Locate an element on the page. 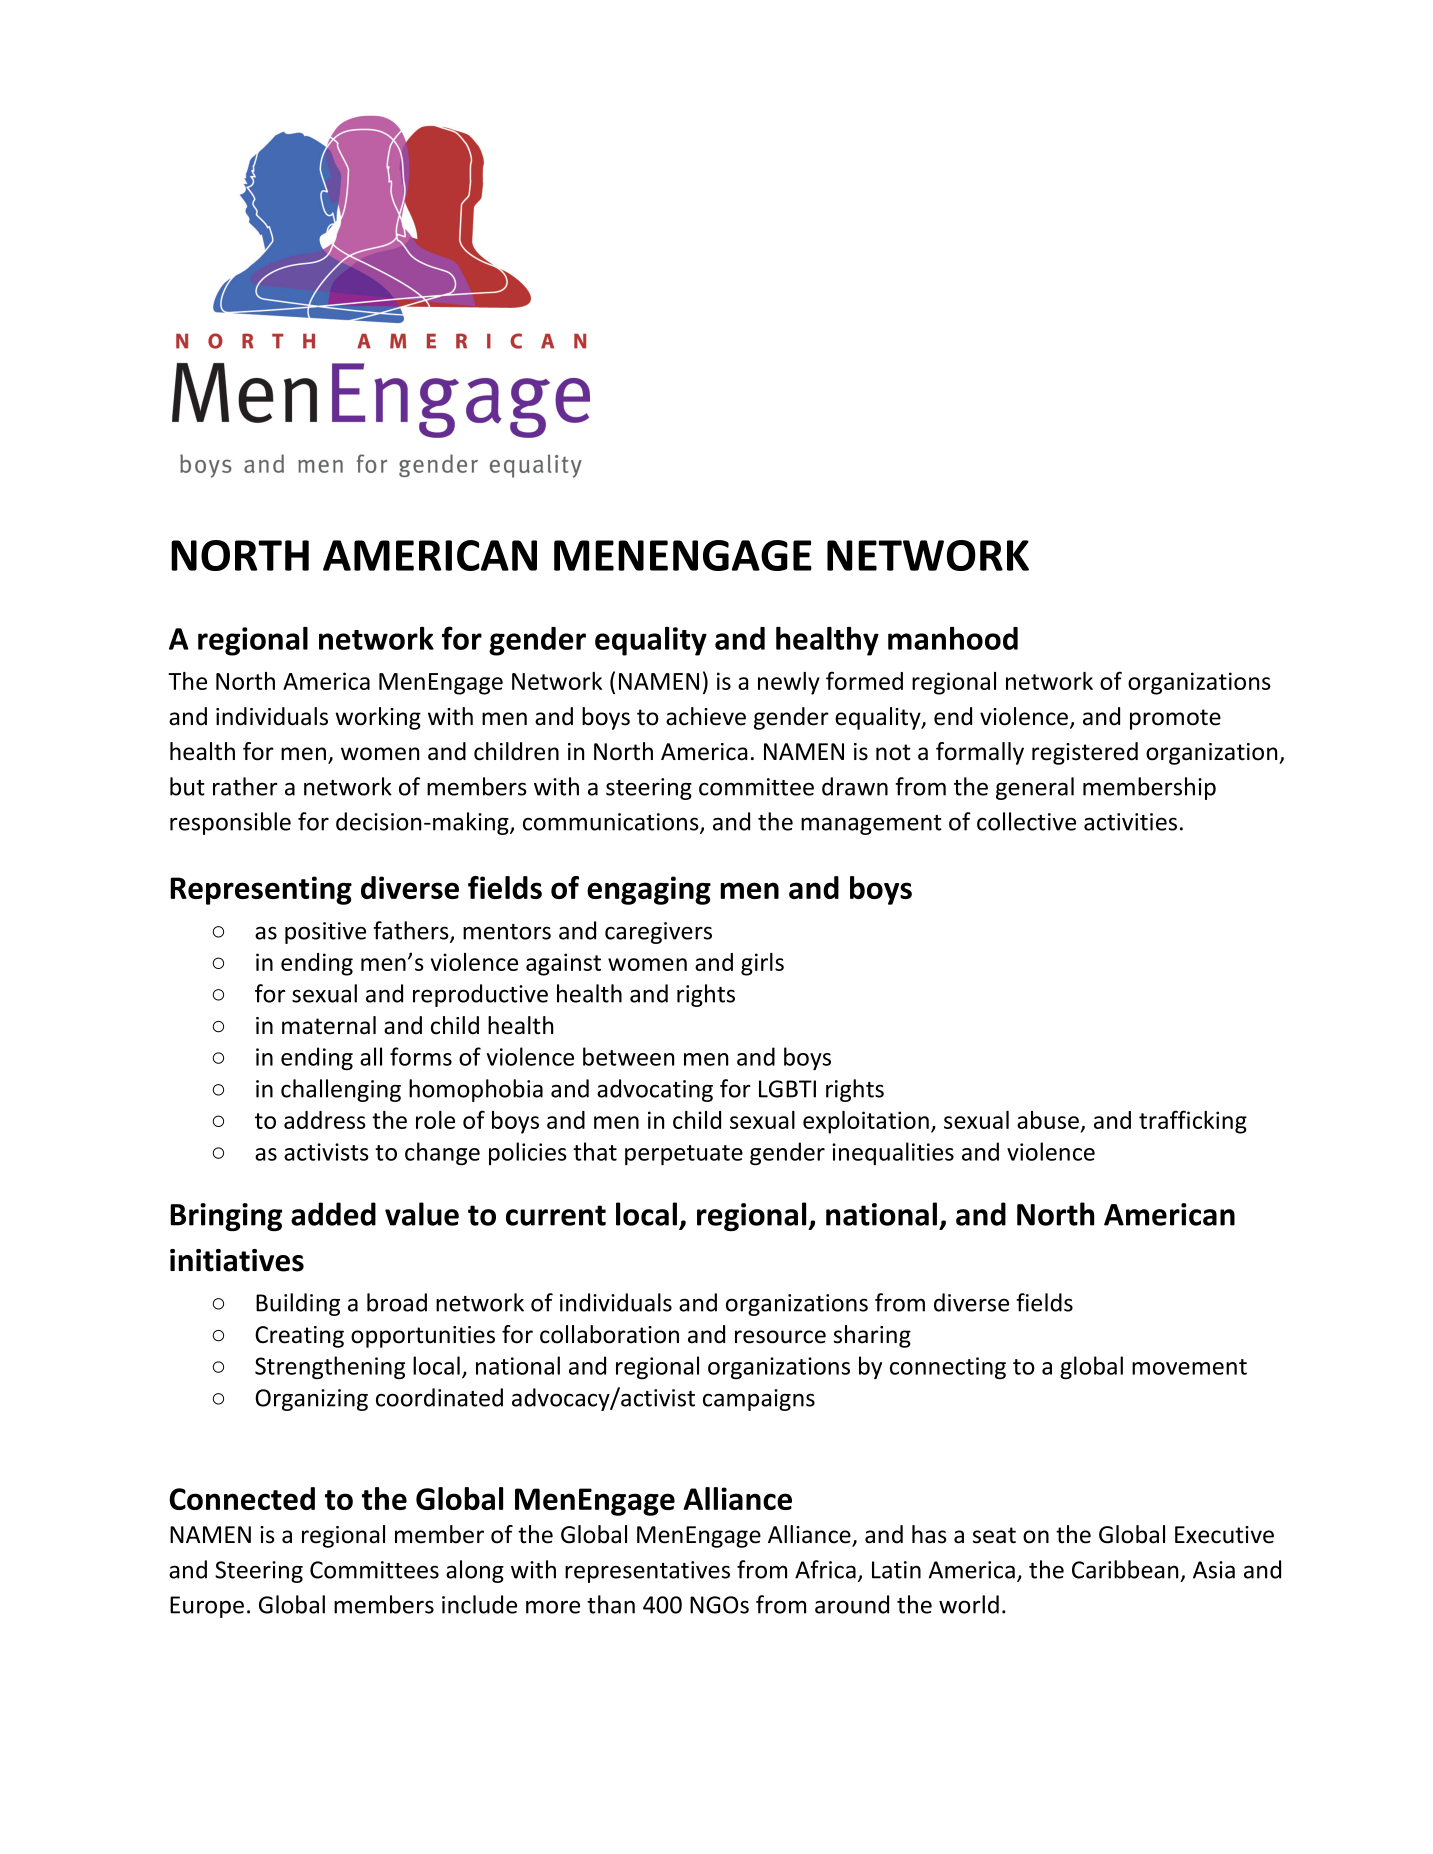 This document has width=1433, height=1854. perpetuate is located at coordinates (684, 1155).
